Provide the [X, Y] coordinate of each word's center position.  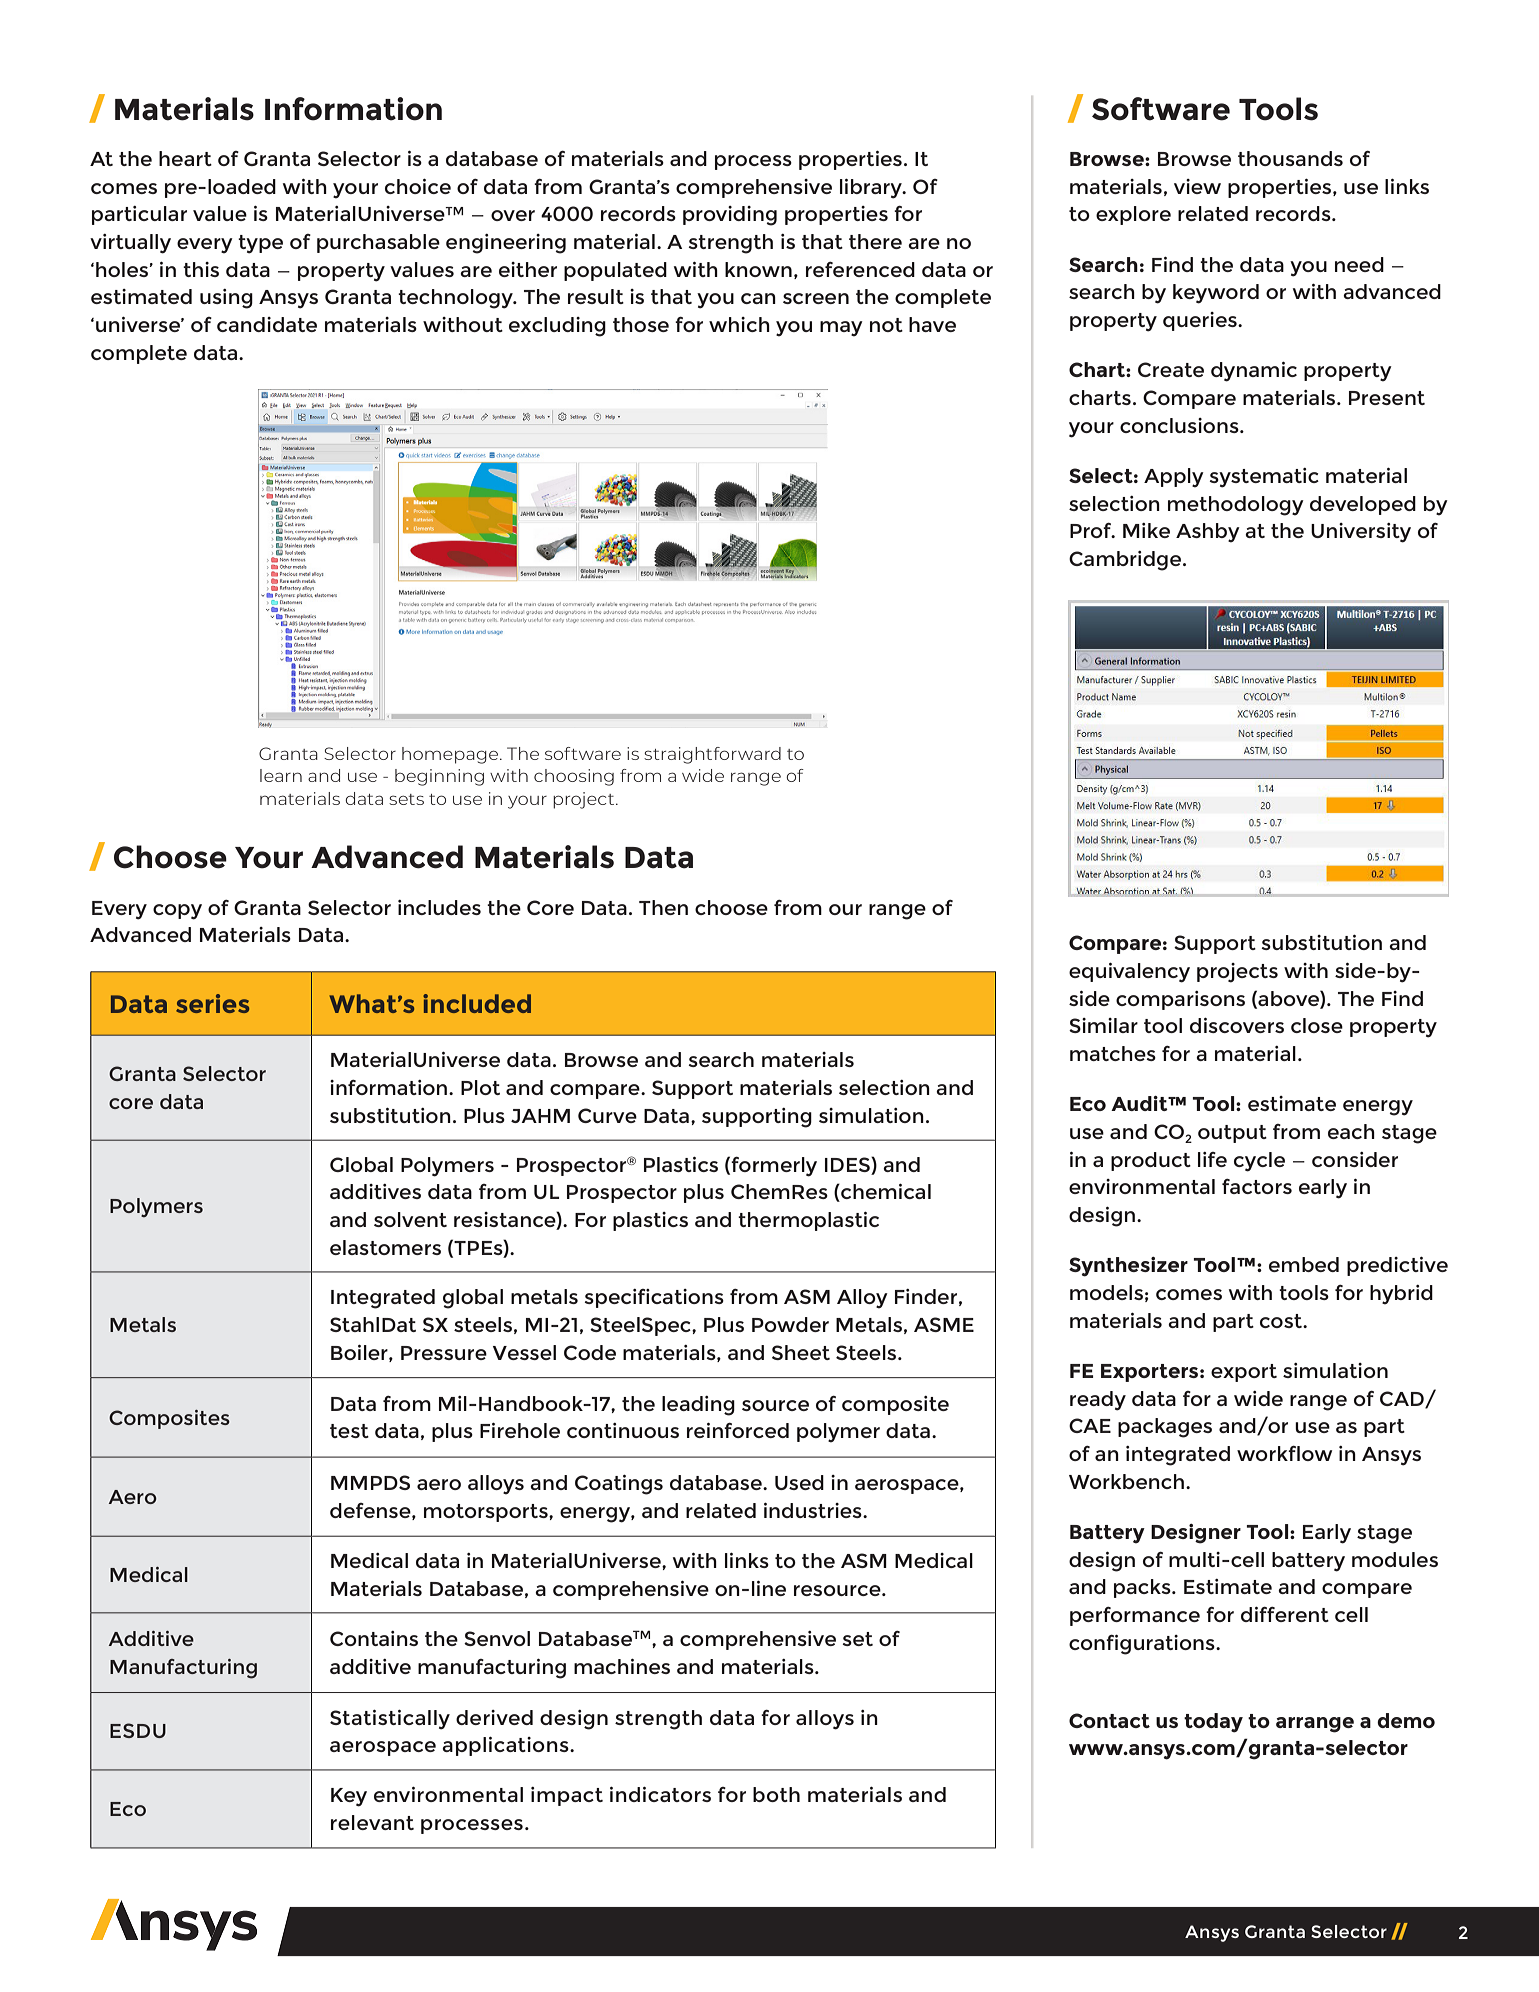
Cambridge [1126, 561]
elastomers [385, 1247]
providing [730, 216]
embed [1304, 1264]
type [260, 244]
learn [281, 775]
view [1197, 186]
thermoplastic [808, 1221]
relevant [372, 1822]
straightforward [712, 755]
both [776, 1794]
